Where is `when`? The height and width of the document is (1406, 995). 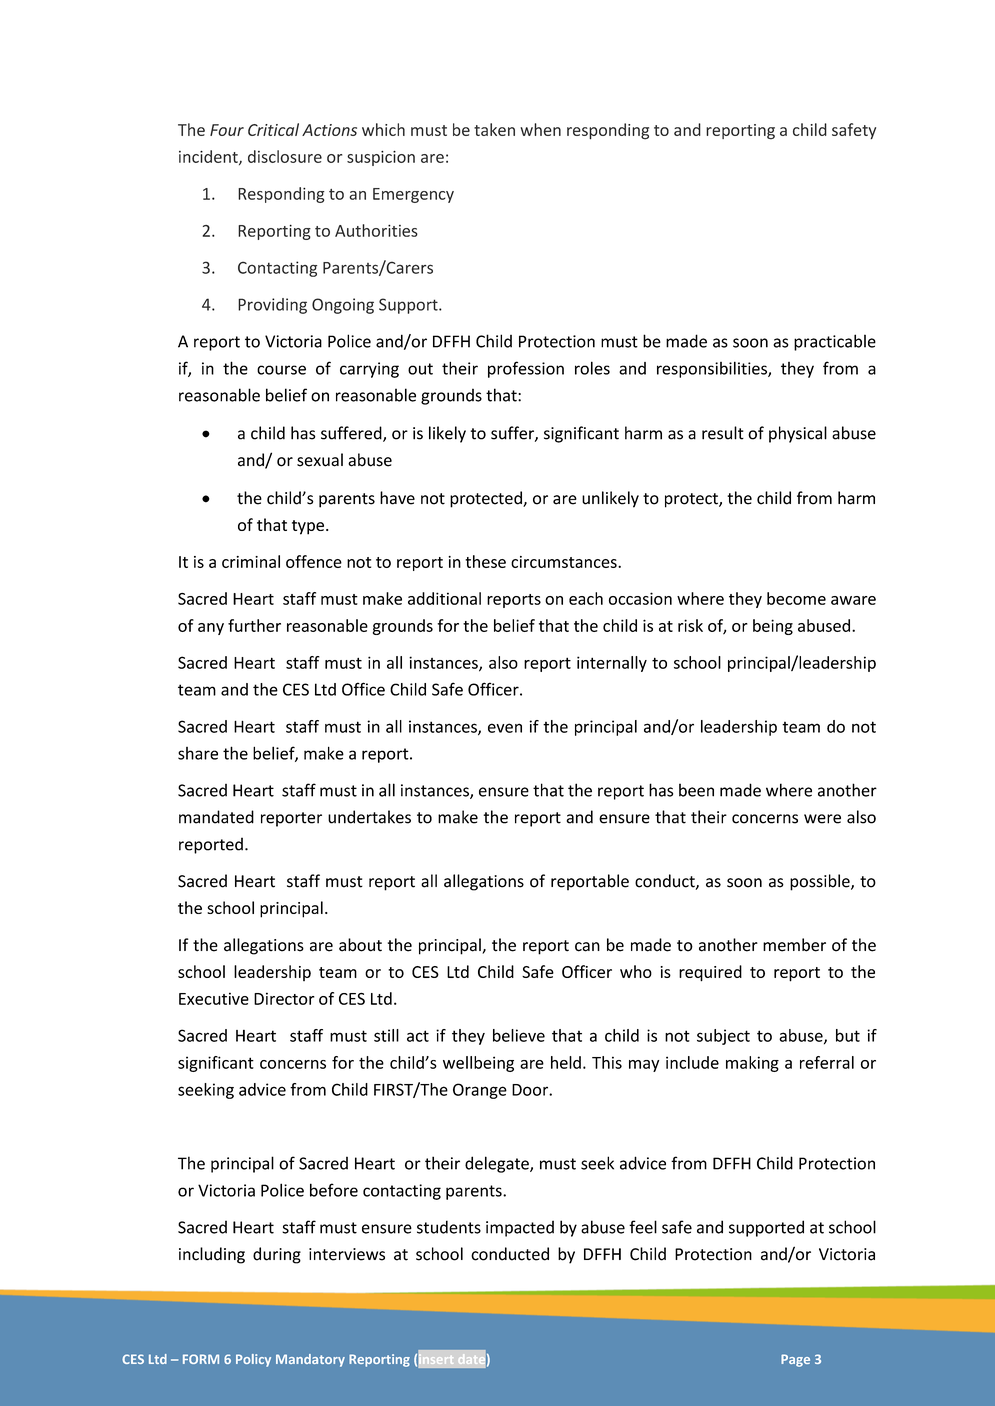 when is located at coordinates (540, 129).
